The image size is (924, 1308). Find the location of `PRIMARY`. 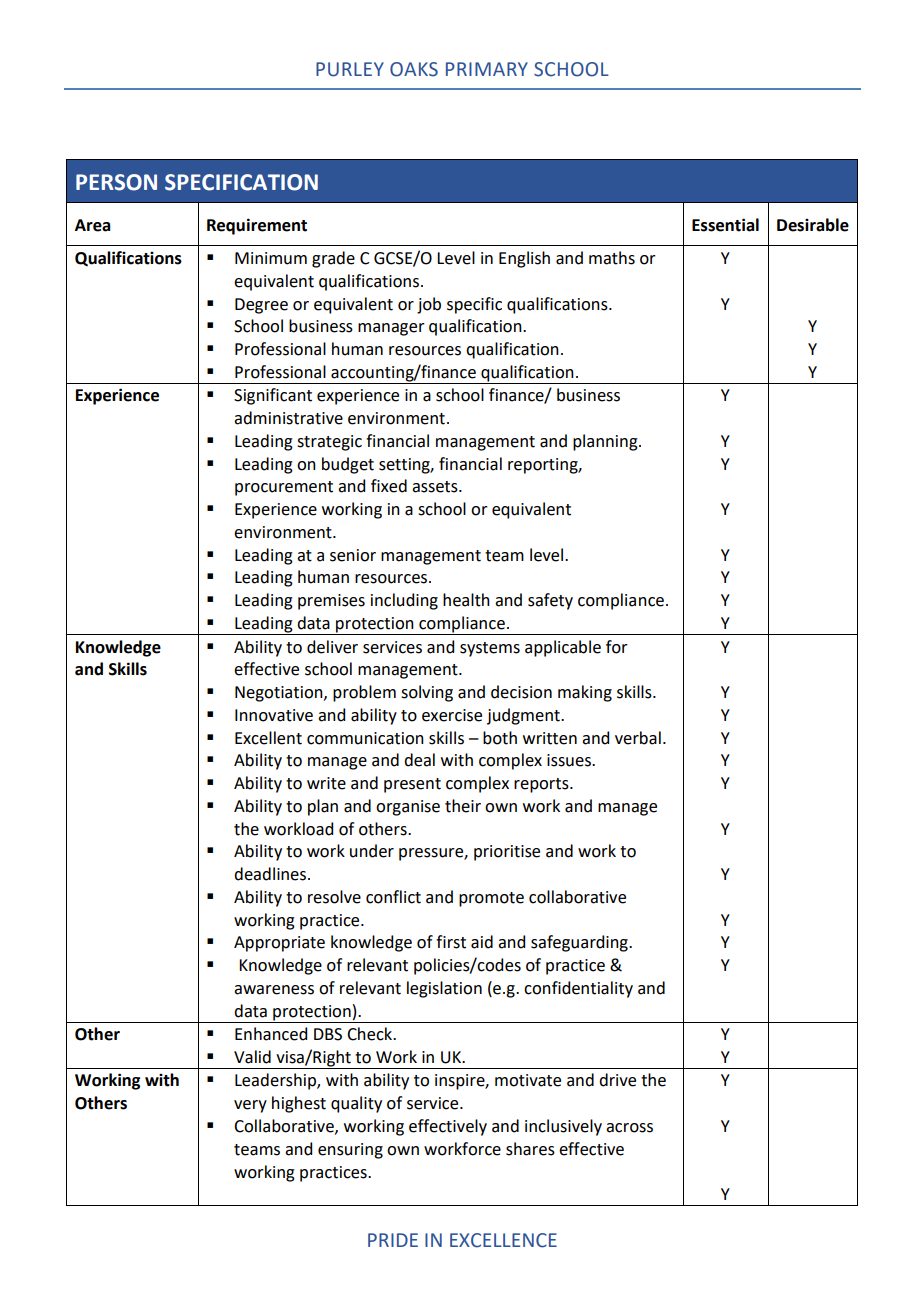

PRIMARY is located at coordinates (487, 69).
